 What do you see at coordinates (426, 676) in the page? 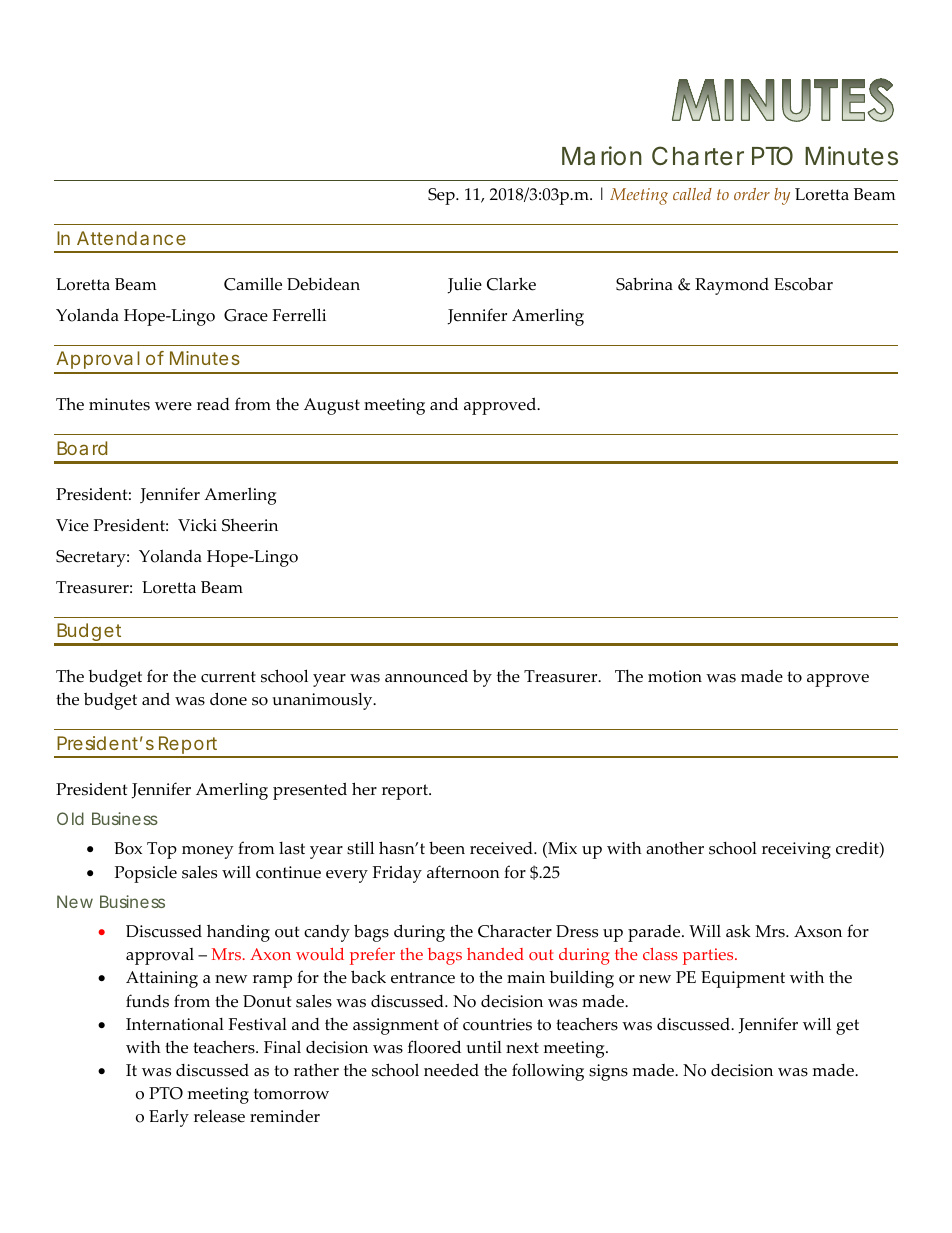
I see `announced` at bounding box center [426, 676].
